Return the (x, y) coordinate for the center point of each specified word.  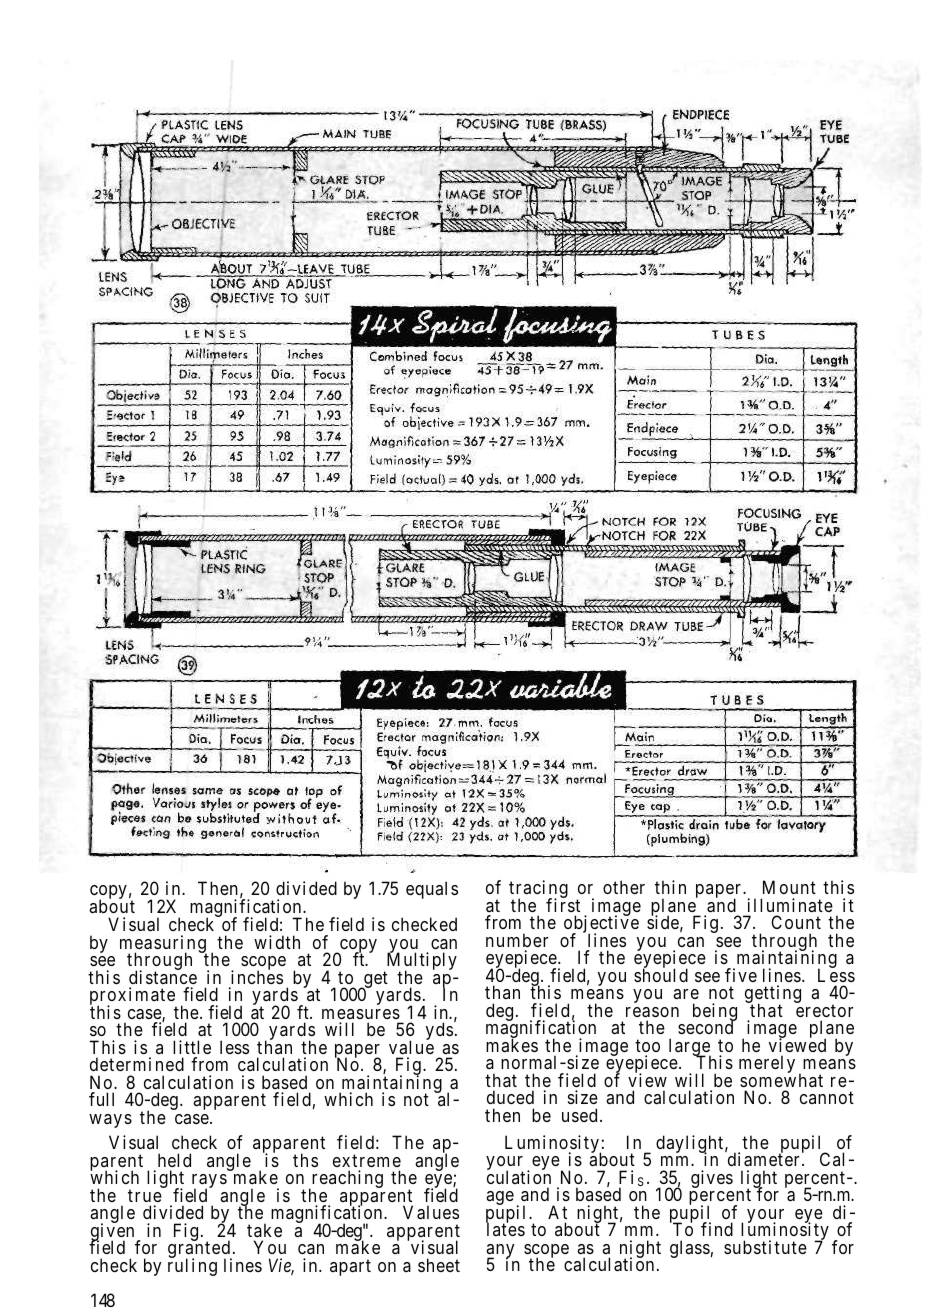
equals (432, 890)
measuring (163, 945)
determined (137, 1064)
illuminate (790, 905)
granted (200, 1250)
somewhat (781, 1079)
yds (439, 1031)
